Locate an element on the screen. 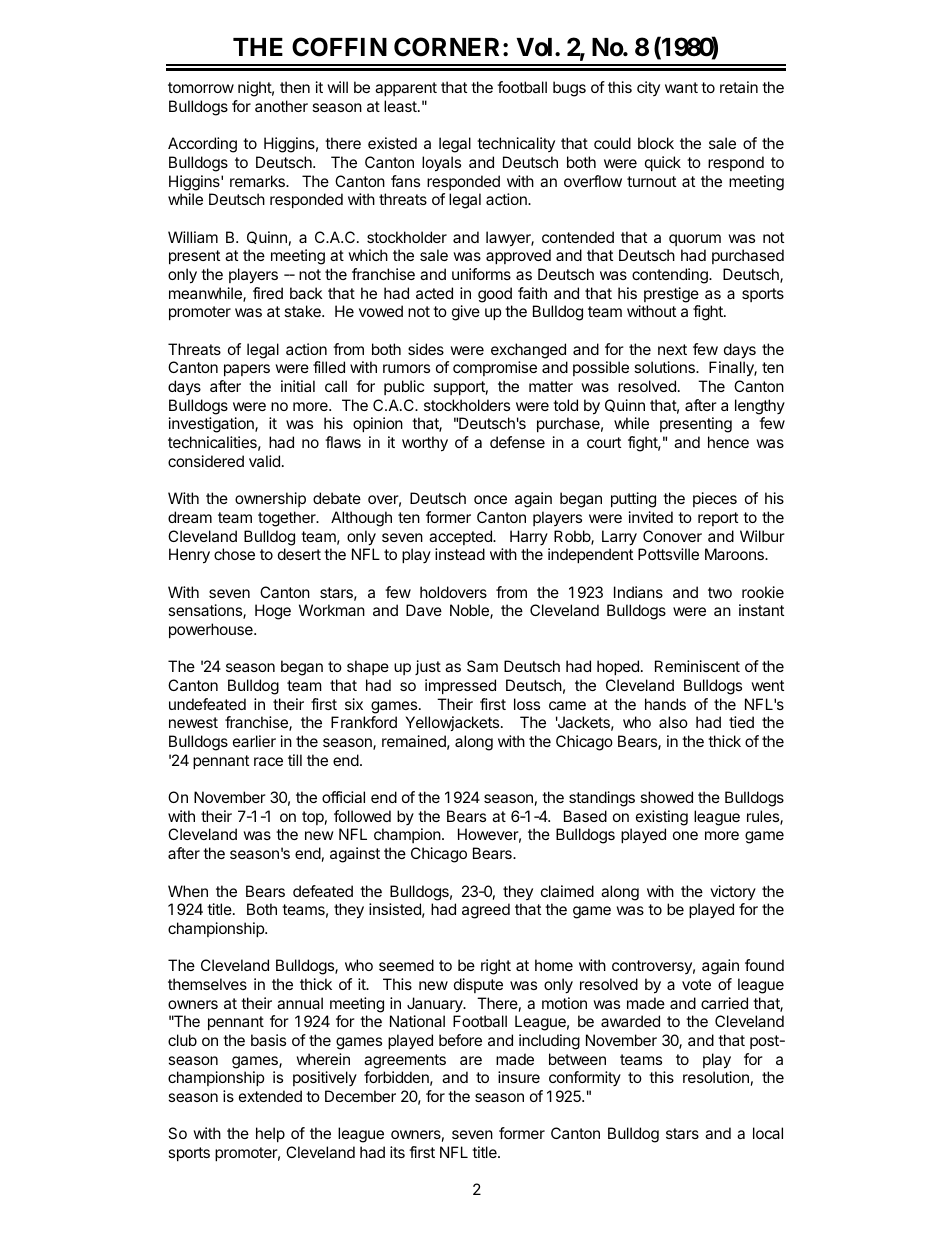 The width and height of the screenshot is (952, 1233). one is located at coordinates (685, 835).
